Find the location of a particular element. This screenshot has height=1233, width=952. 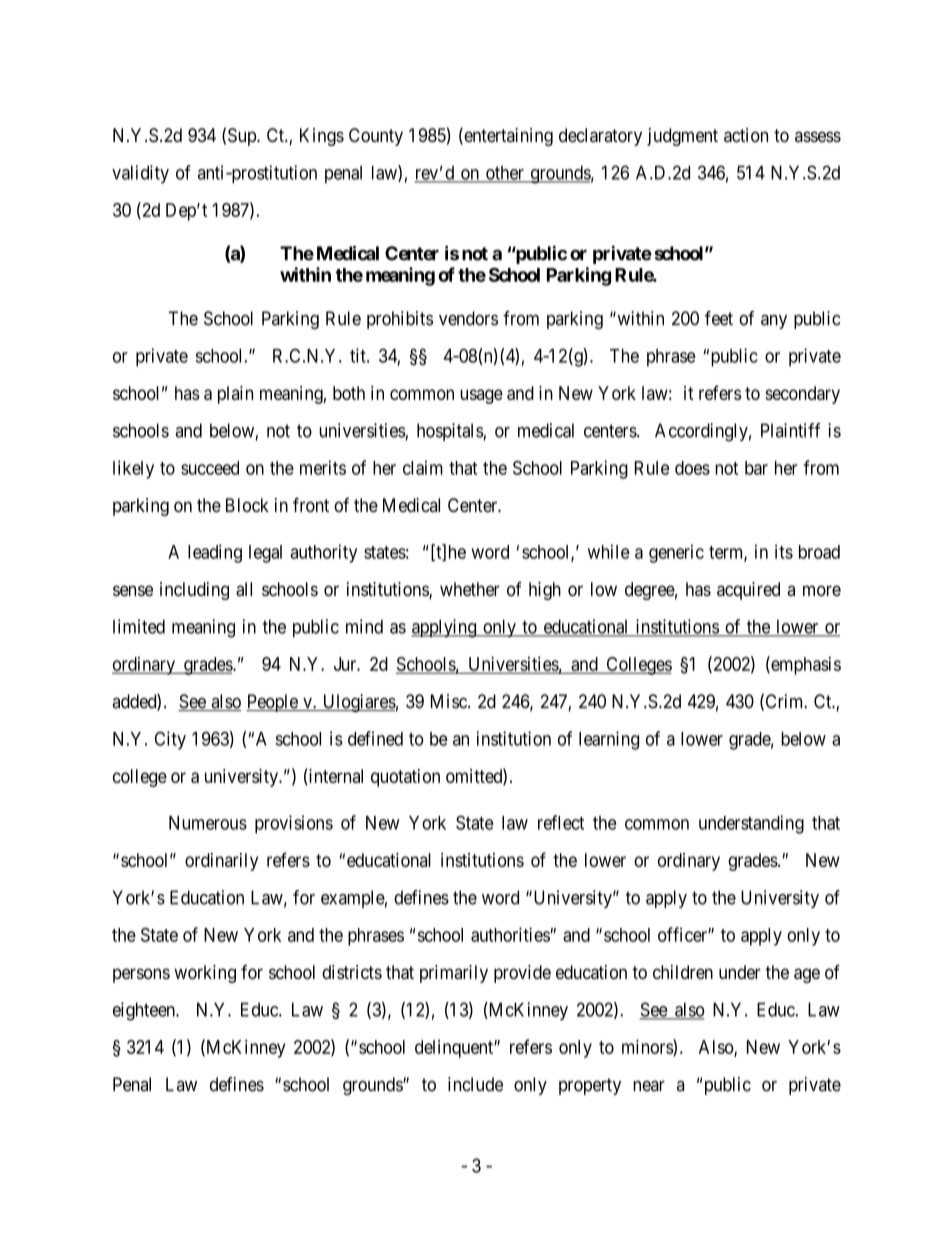

learning is located at coordinates (609, 740).
